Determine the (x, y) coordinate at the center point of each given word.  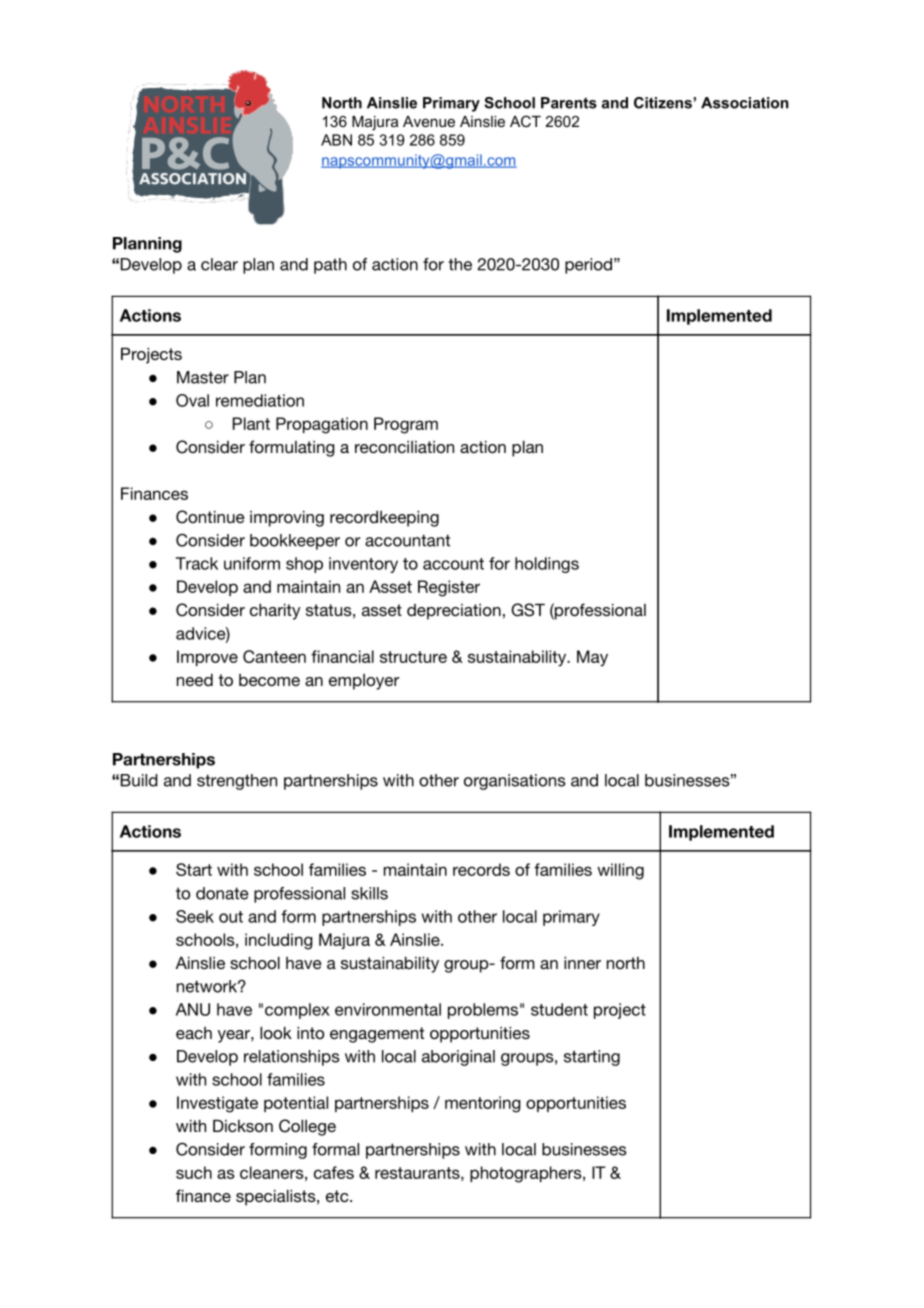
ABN (336, 140)
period (588, 266)
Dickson (243, 1126)
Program (406, 425)
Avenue (429, 121)
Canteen (274, 656)
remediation (260, 400)
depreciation (454, 612)
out (231, 917)
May (592, 658)
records (481, 869)
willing (620, 871)
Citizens (663, 103)
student (559, 1009)
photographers (527, 1174)
